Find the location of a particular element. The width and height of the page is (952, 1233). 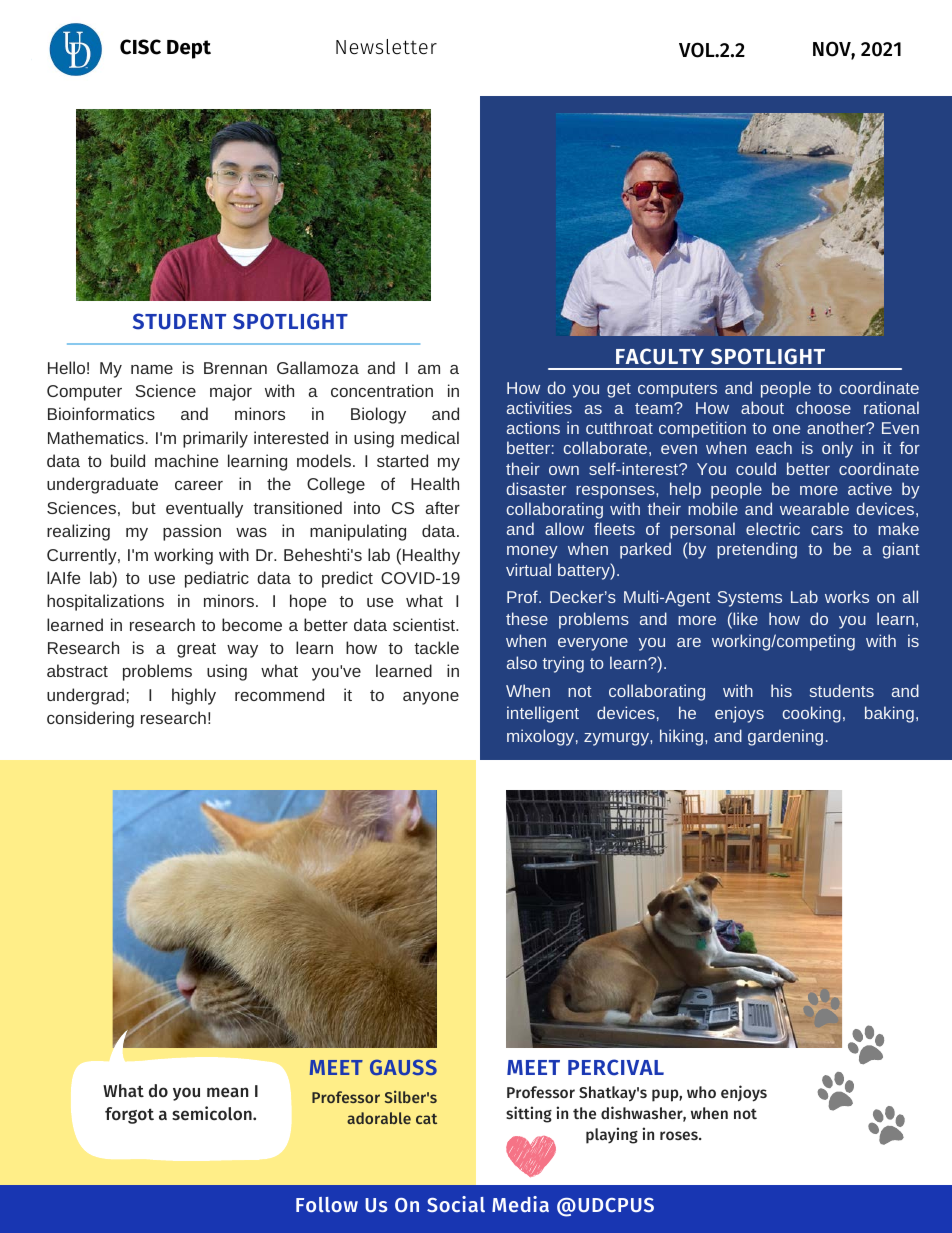

choose is located at coordinates (823, 407).
